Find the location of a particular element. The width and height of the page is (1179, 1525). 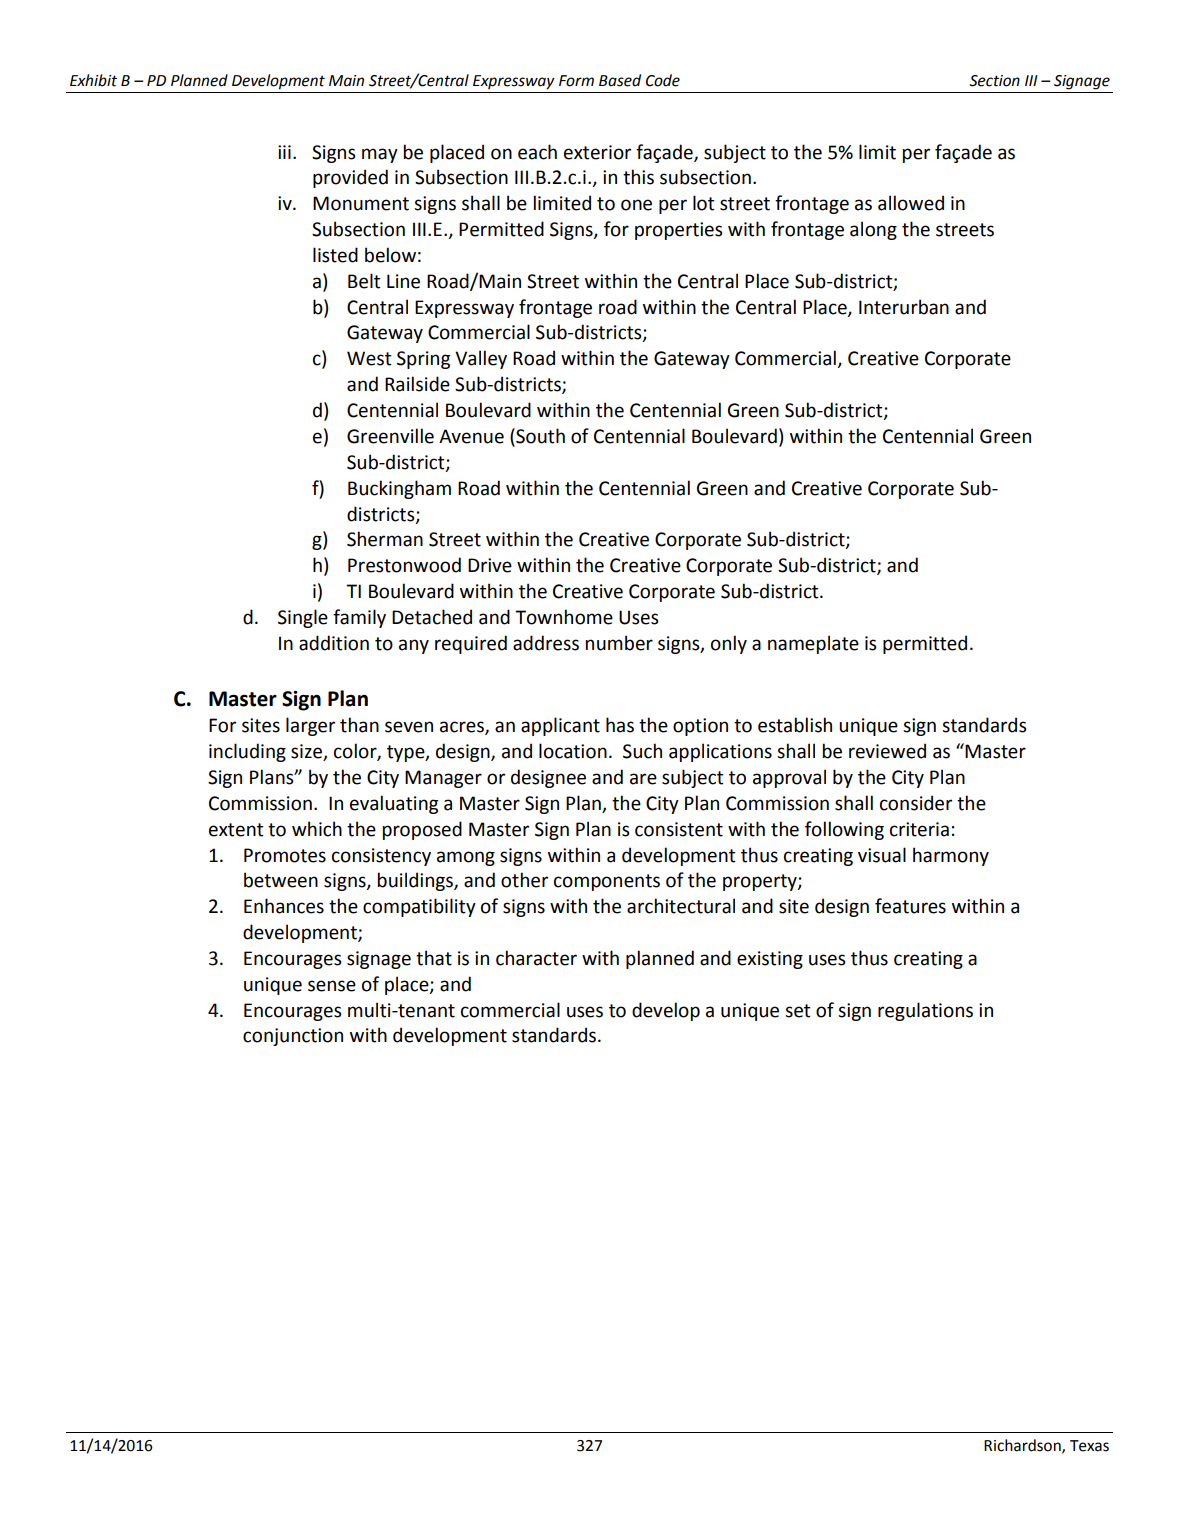

exterior is located at coordinates (597, 152).
